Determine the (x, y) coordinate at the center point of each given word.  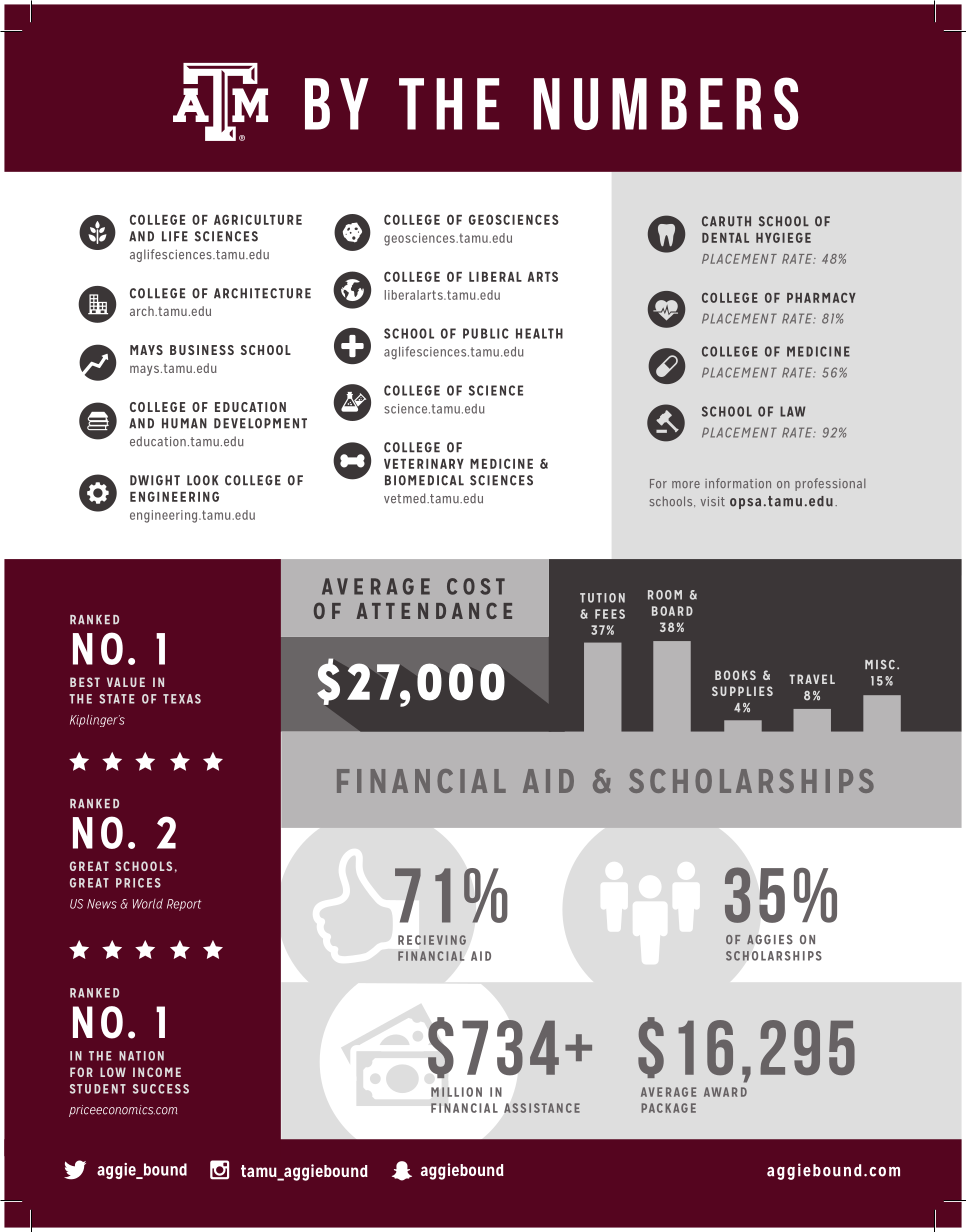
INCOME (157, 1072)
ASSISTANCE (542, 1108)
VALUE (126, 682)
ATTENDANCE (434, 611)
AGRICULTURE (258, 219)
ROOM (665, 595)
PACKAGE (668, 1108)
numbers (666, 103)
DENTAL (725, 238)
